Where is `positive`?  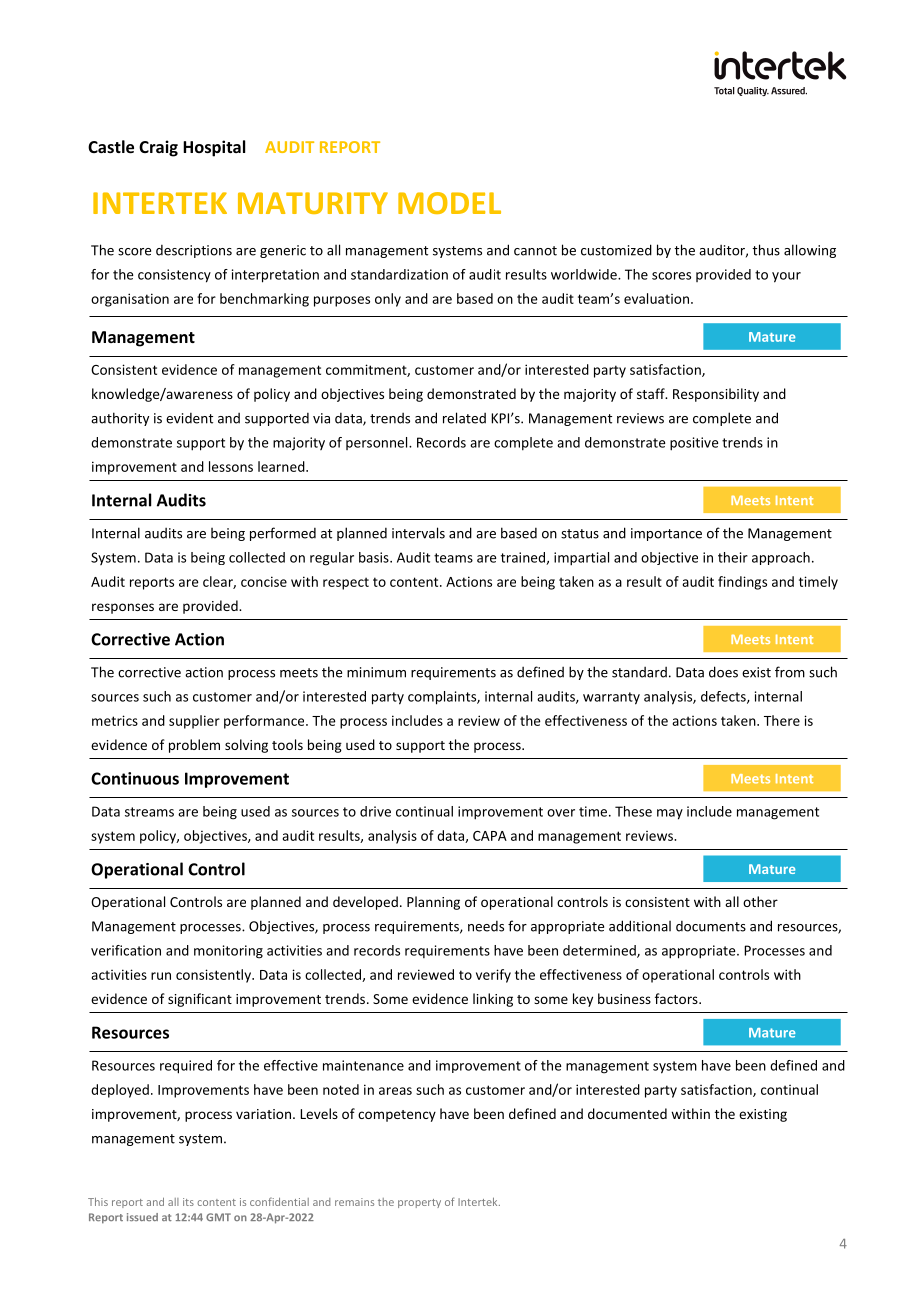
positive is located at coordinates (694, 444).
